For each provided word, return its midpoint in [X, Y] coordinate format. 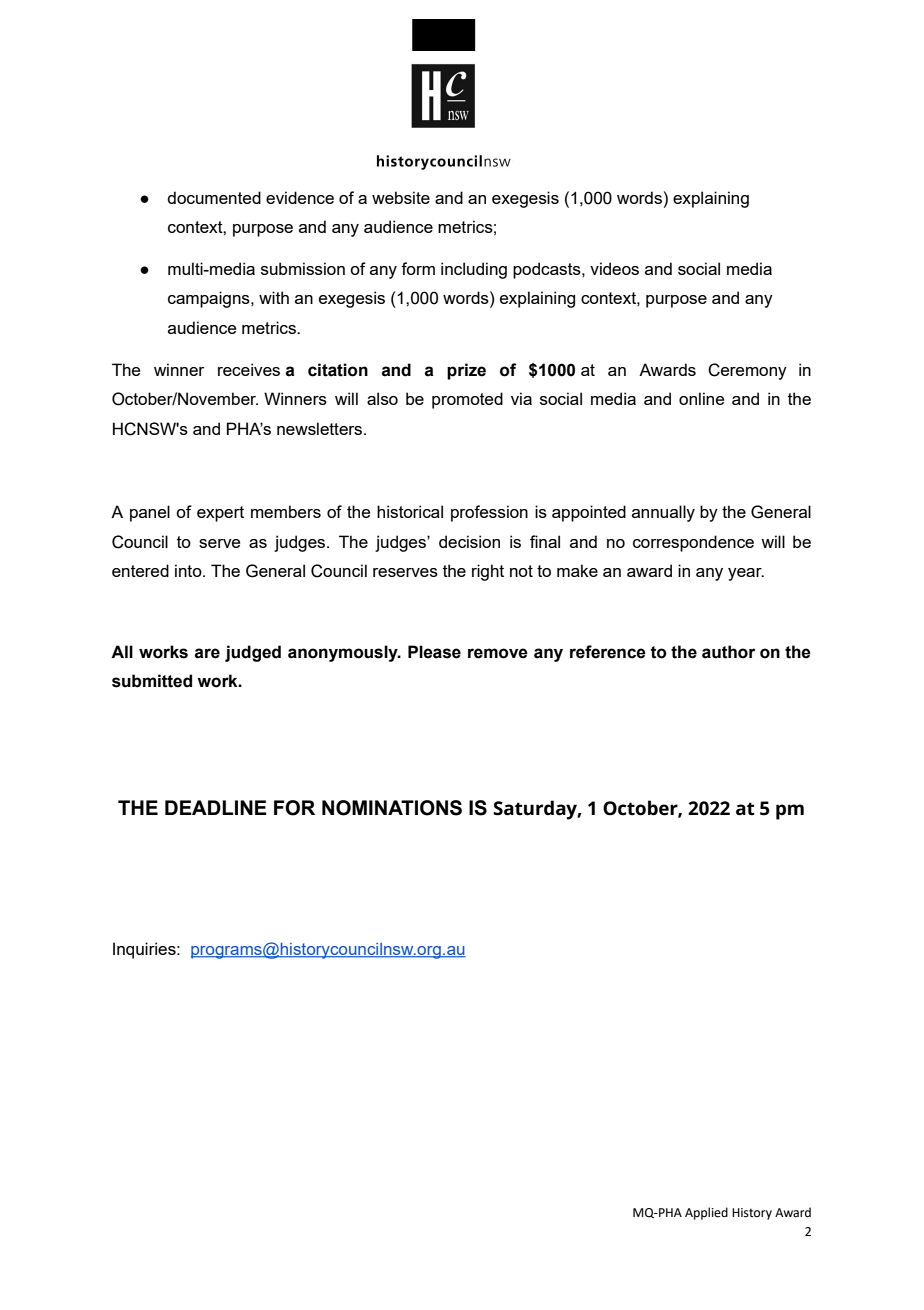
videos [614, 268]
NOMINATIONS [392, 808]
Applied [706, 1213]
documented [214, 197]
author [728, 652]
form [418, 268]
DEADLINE [216, 807]
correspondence [693, 543]
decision [469, 541]
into [189, 570]
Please [434, 652]
